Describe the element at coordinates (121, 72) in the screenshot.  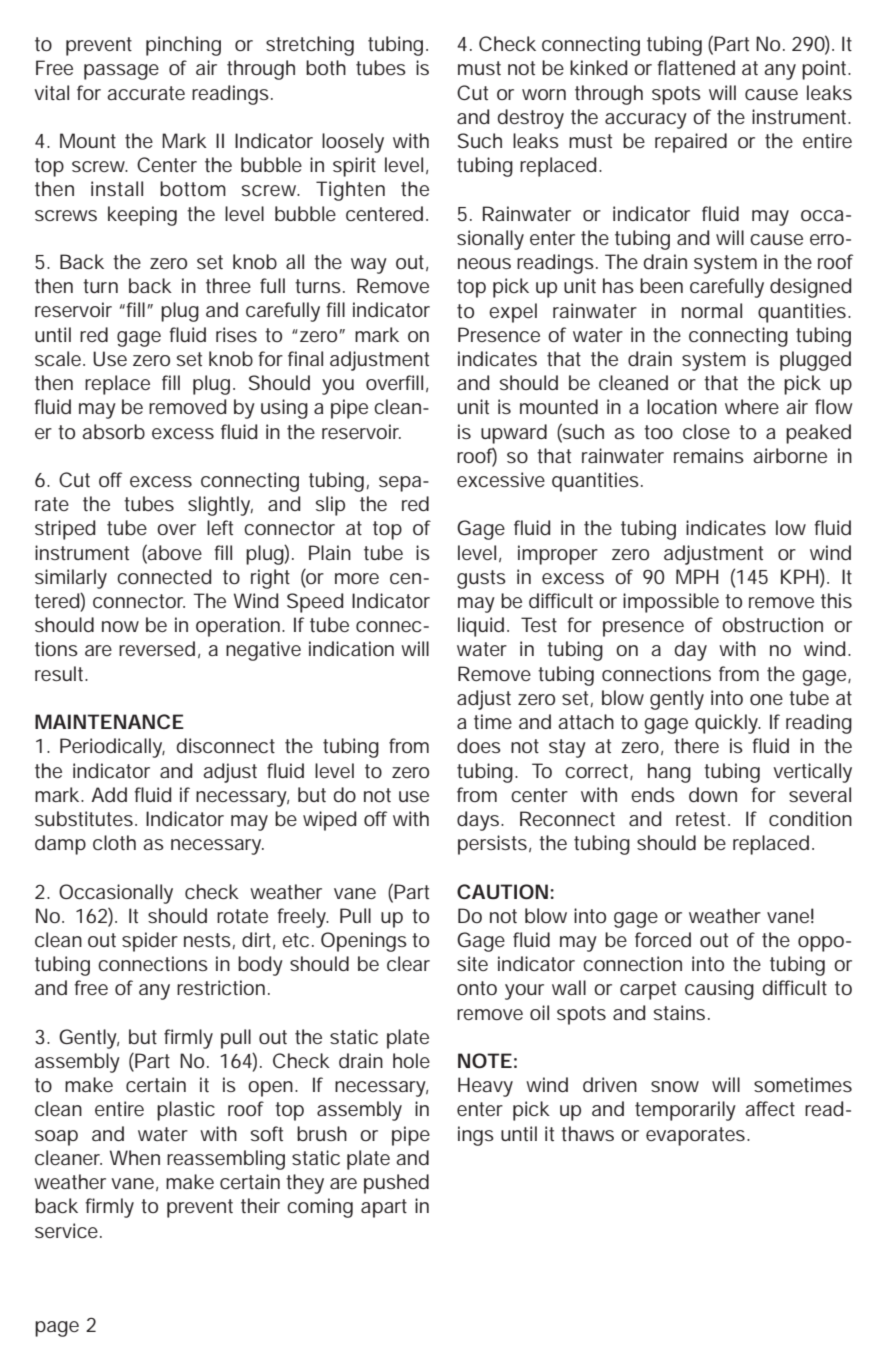
I see `passage` at that location.
